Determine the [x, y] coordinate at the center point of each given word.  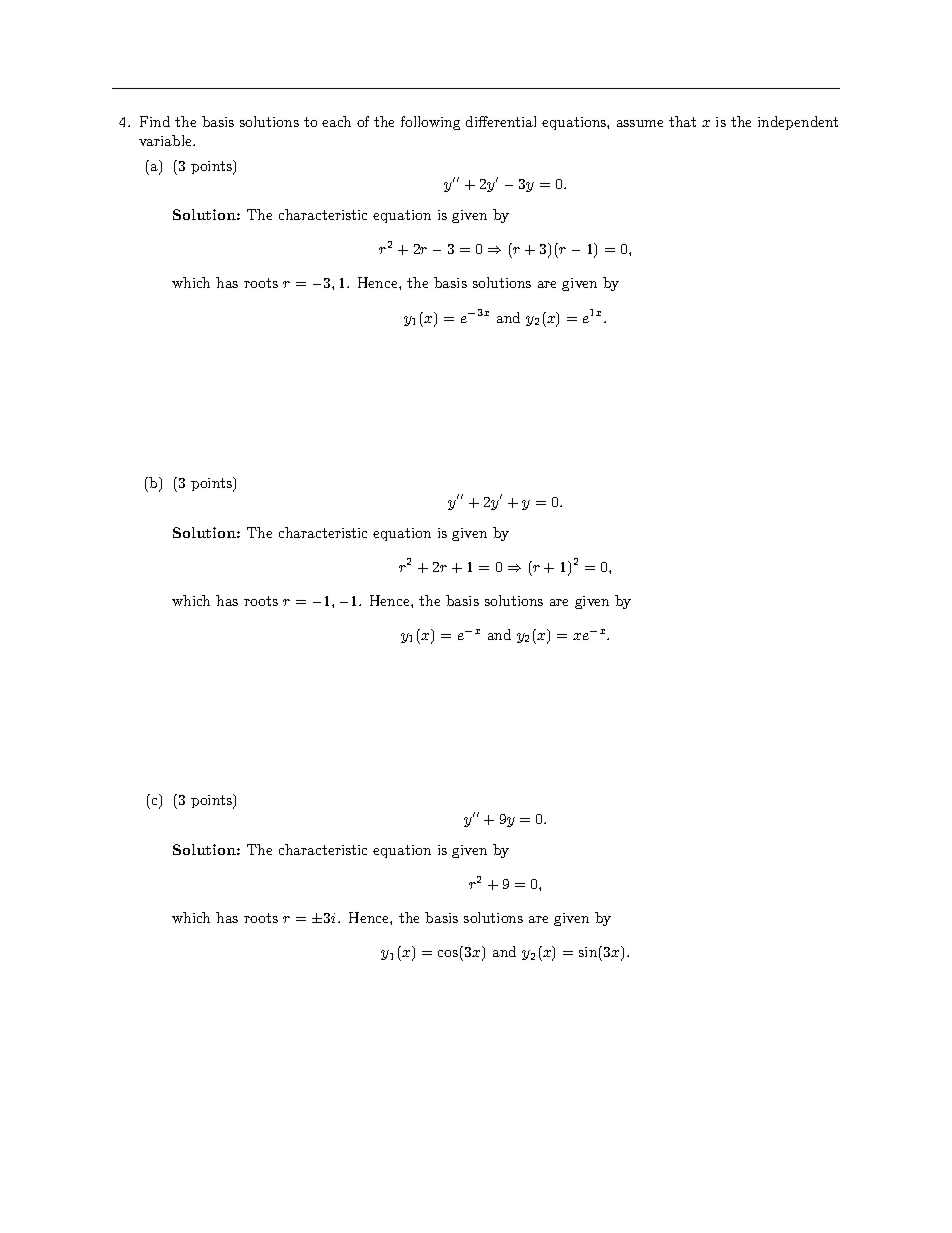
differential [501, 121]
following [430, 123]
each [336, 121]
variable [166, 140]
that [682, 121]
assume [640, 123]
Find [155, 121]
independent [798, 123]
